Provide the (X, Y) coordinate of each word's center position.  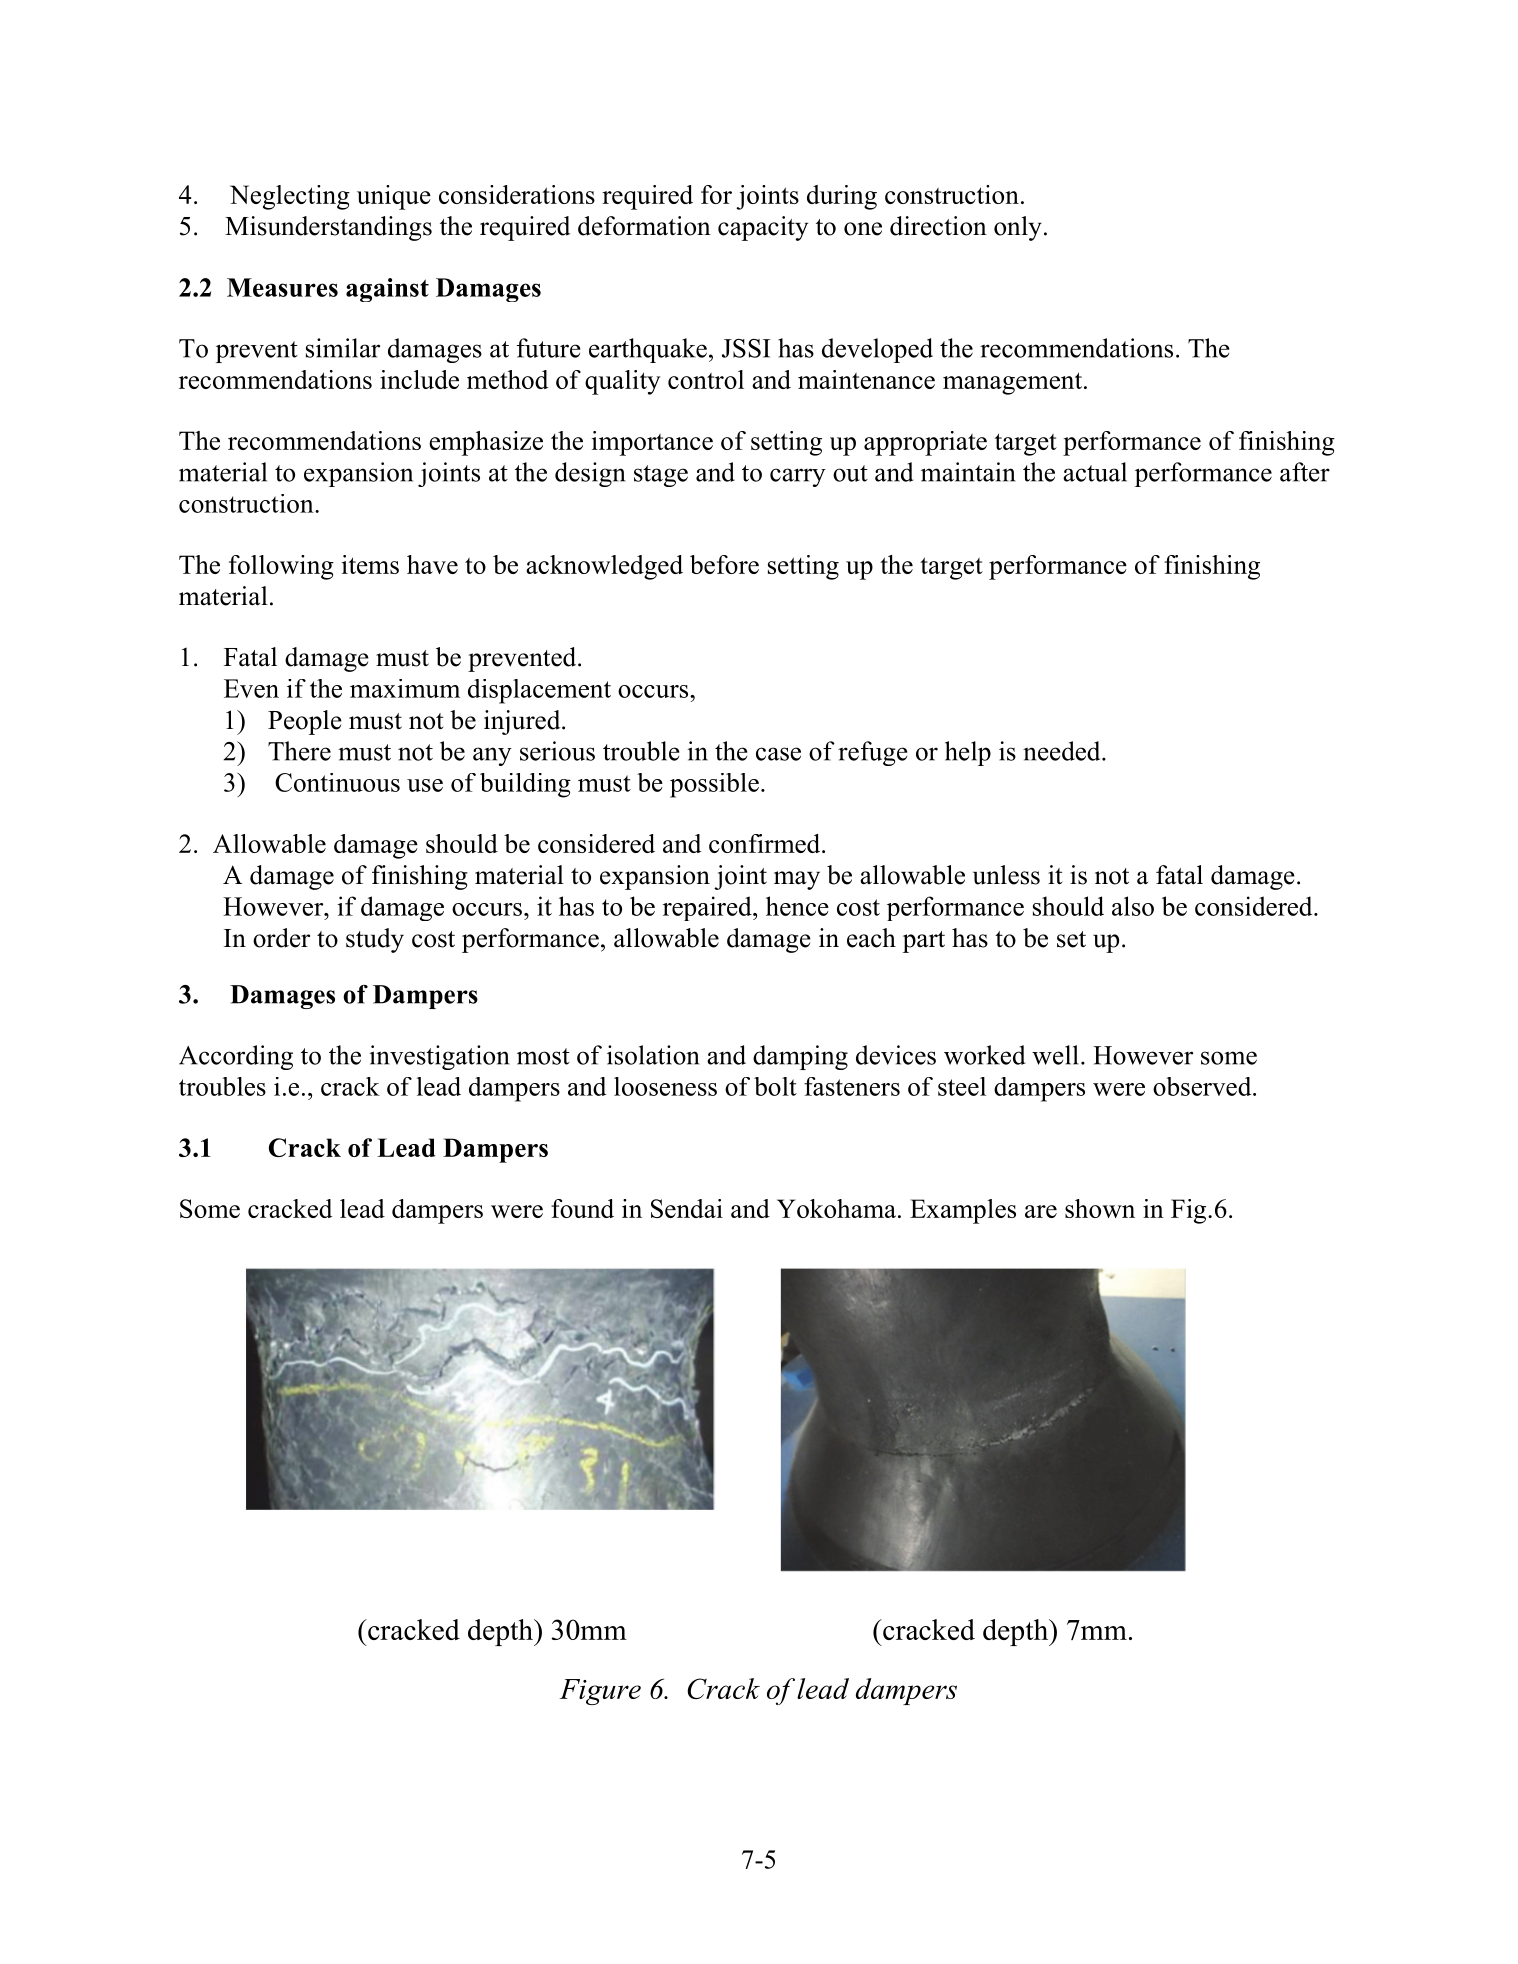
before (724, 564)
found (582, 1208)
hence (797, 906)
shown (1100, 1208)
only (1018, 228)
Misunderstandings (328, 228)
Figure (600, 1692)
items (370, 564)
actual (1095, 472)
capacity (763, 228)
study (375, 940)
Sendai (687, 1208)
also (1133, 906)
